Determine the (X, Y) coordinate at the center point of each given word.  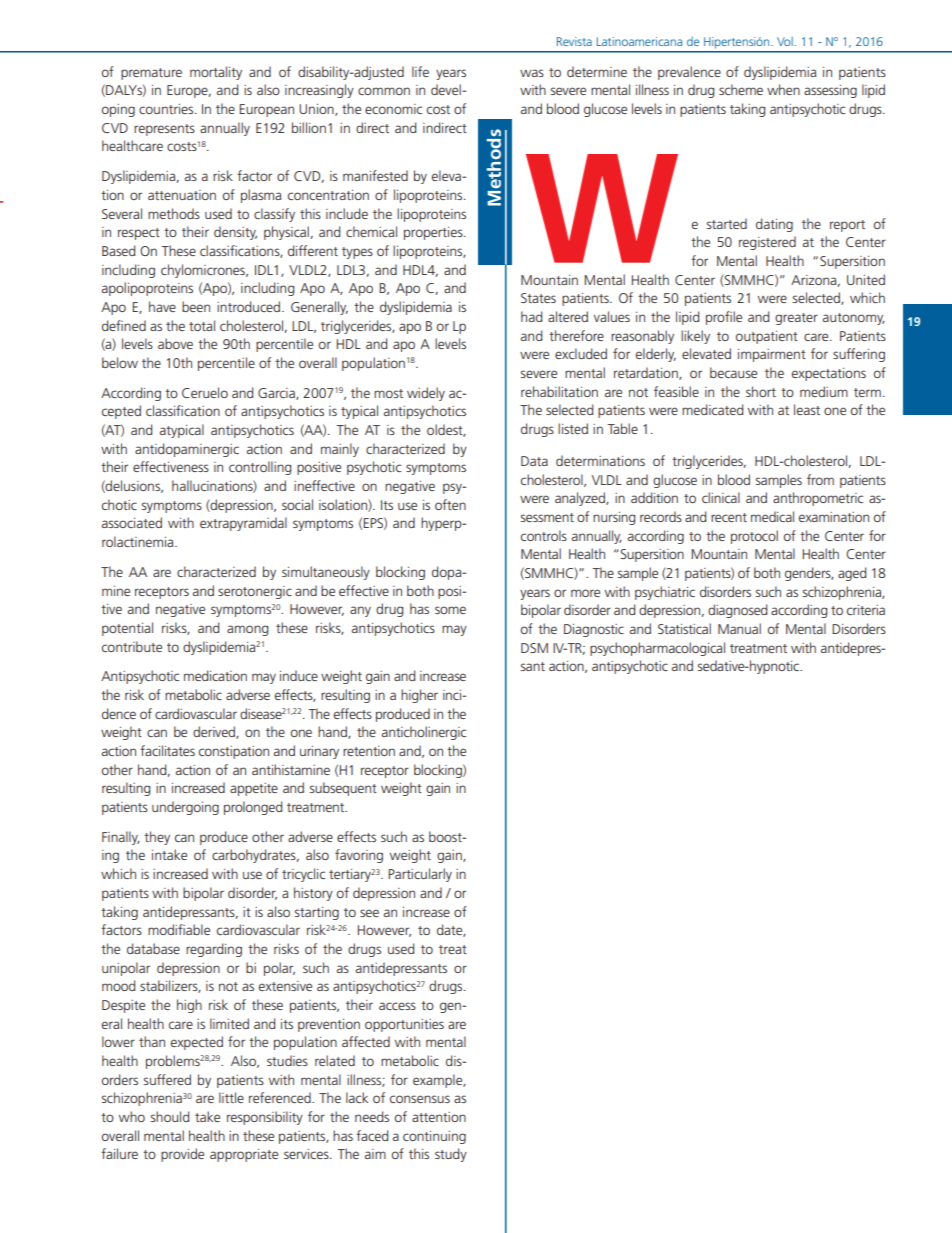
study (451, 1155)
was (532, 73)
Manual (739, 628)
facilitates (167, 750)
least (807, 409)
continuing (434, 1137)
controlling (260, 468)
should (170, 1116)
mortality (216, 73)
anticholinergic (424, 733)
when (783, 89)
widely (426, 394)
